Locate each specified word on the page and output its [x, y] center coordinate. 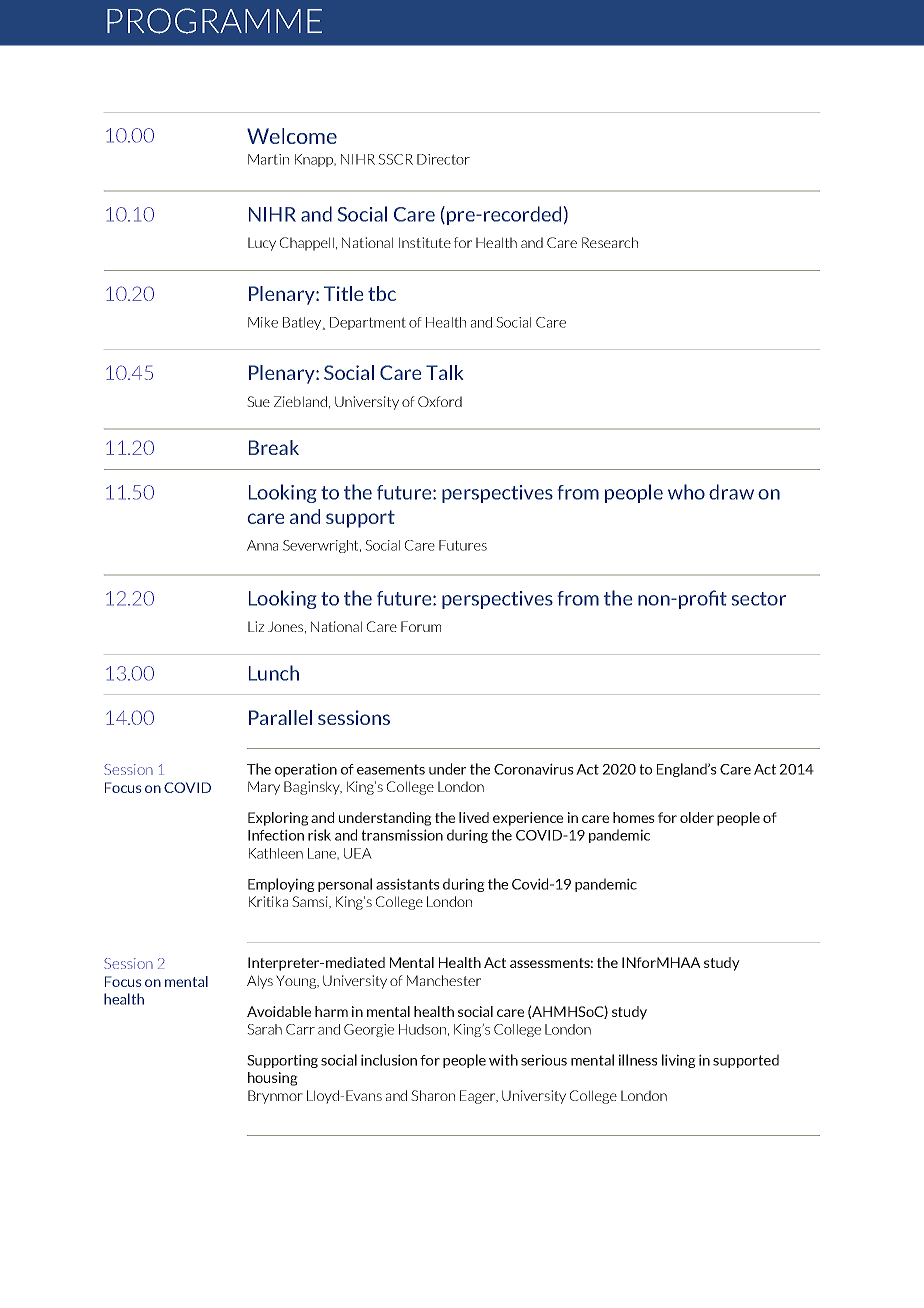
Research [610, 242]
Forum [421, 626]
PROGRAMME [214, 21]
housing [273, 1079]
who [686, 492]
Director [443, 159]
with [503, 1060]
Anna [262, 545]
